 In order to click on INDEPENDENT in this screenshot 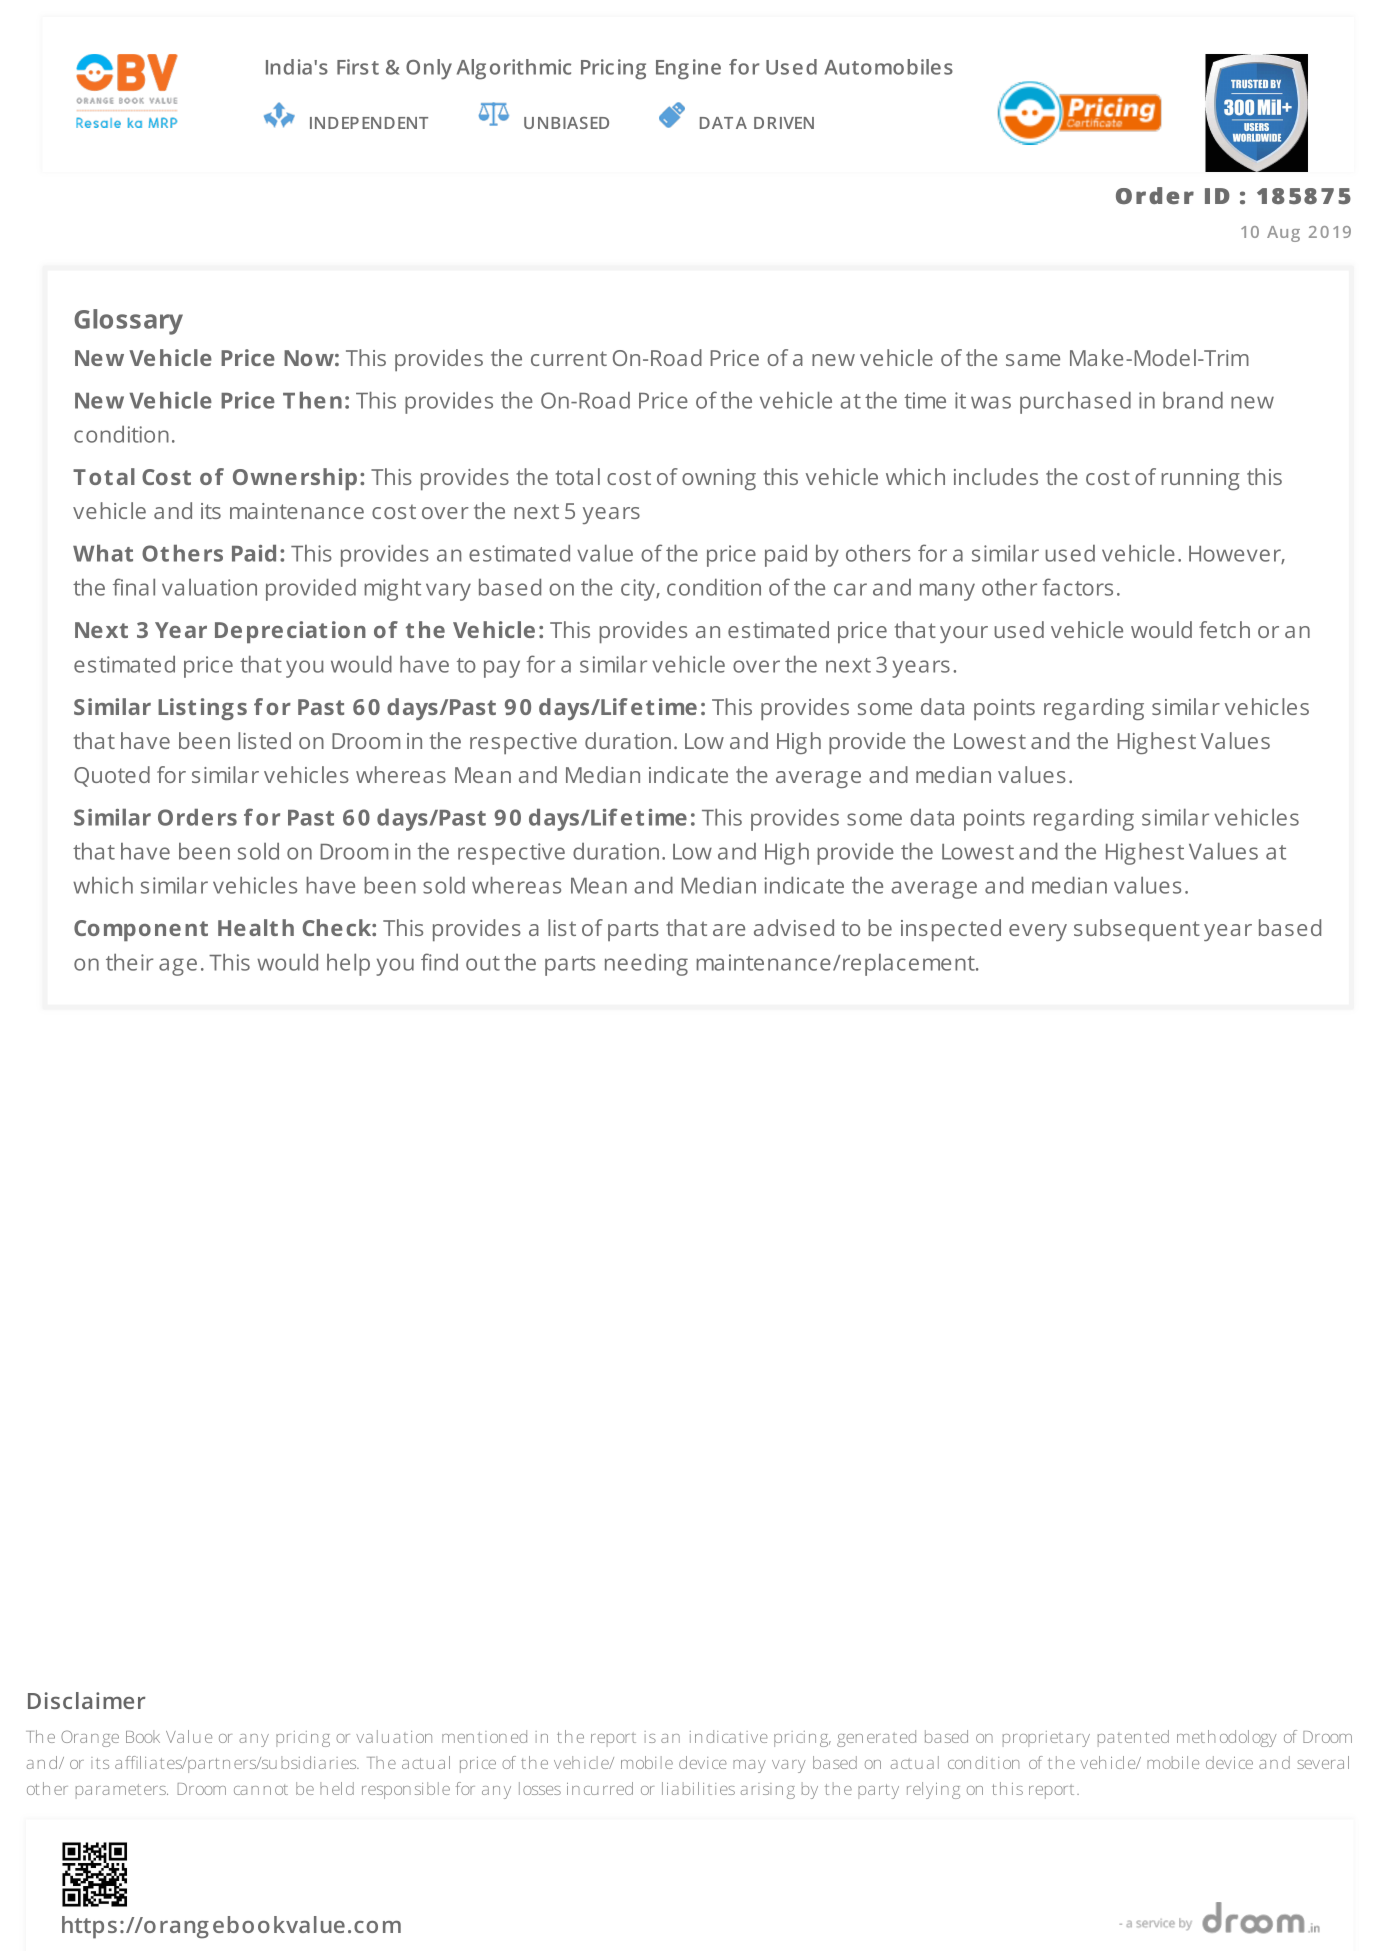, I will do `click(369, 123)`.
